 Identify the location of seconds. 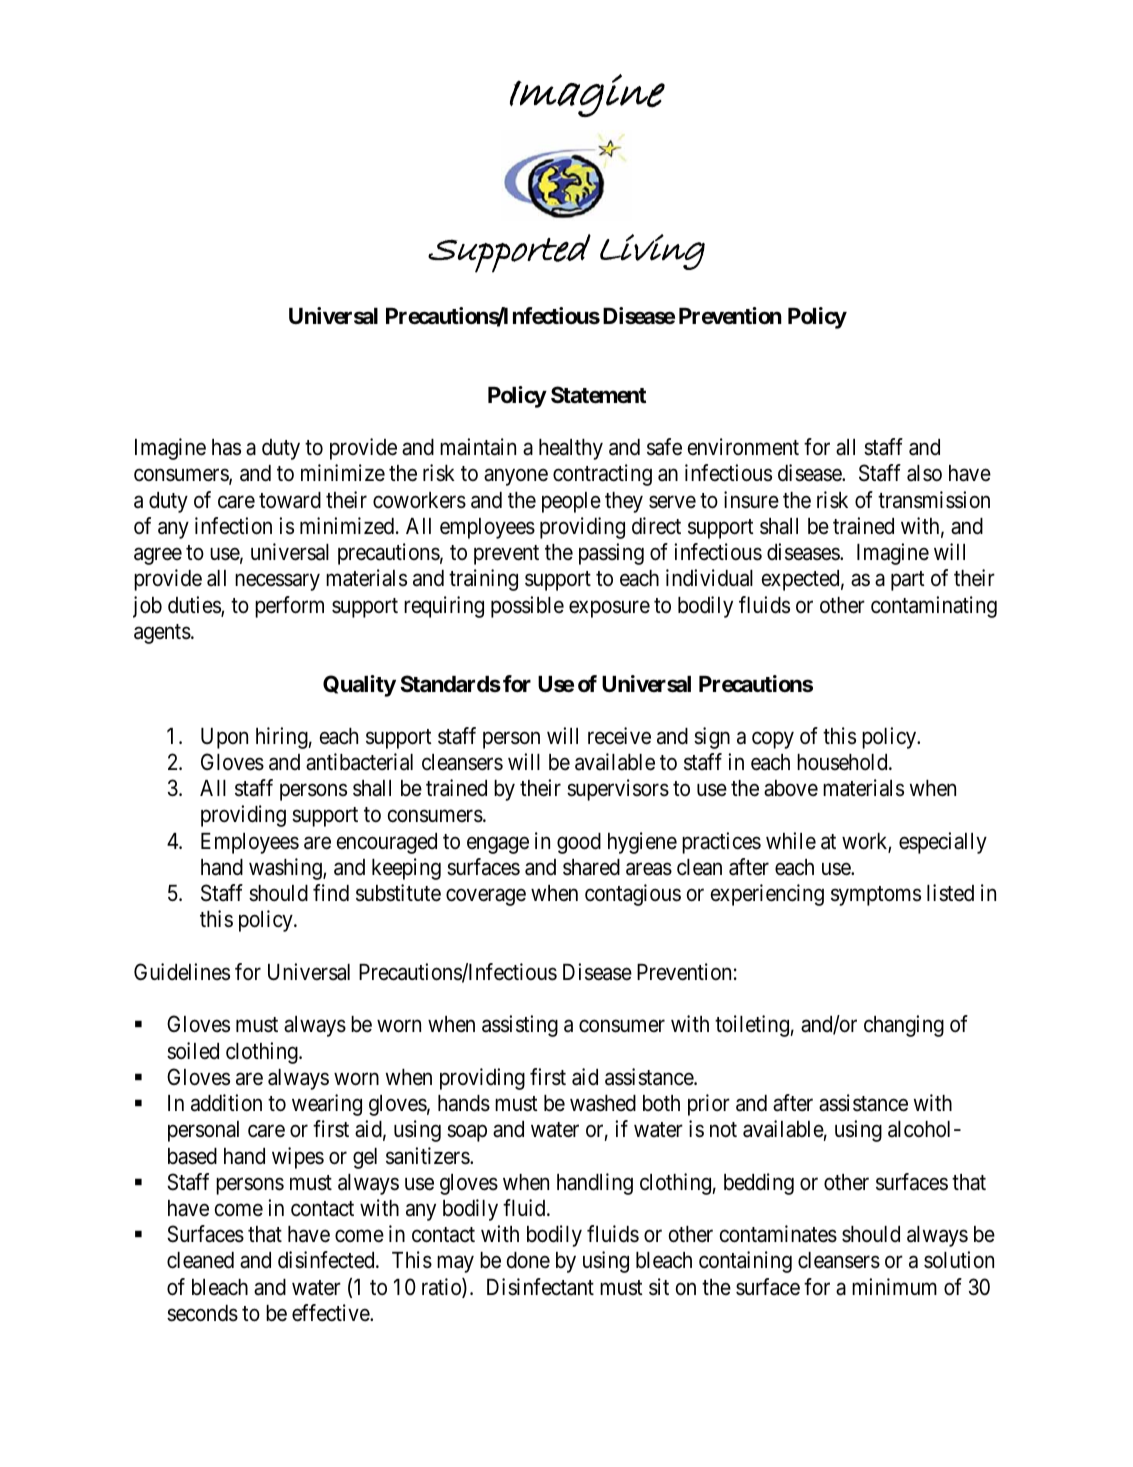
(202, 1313).
